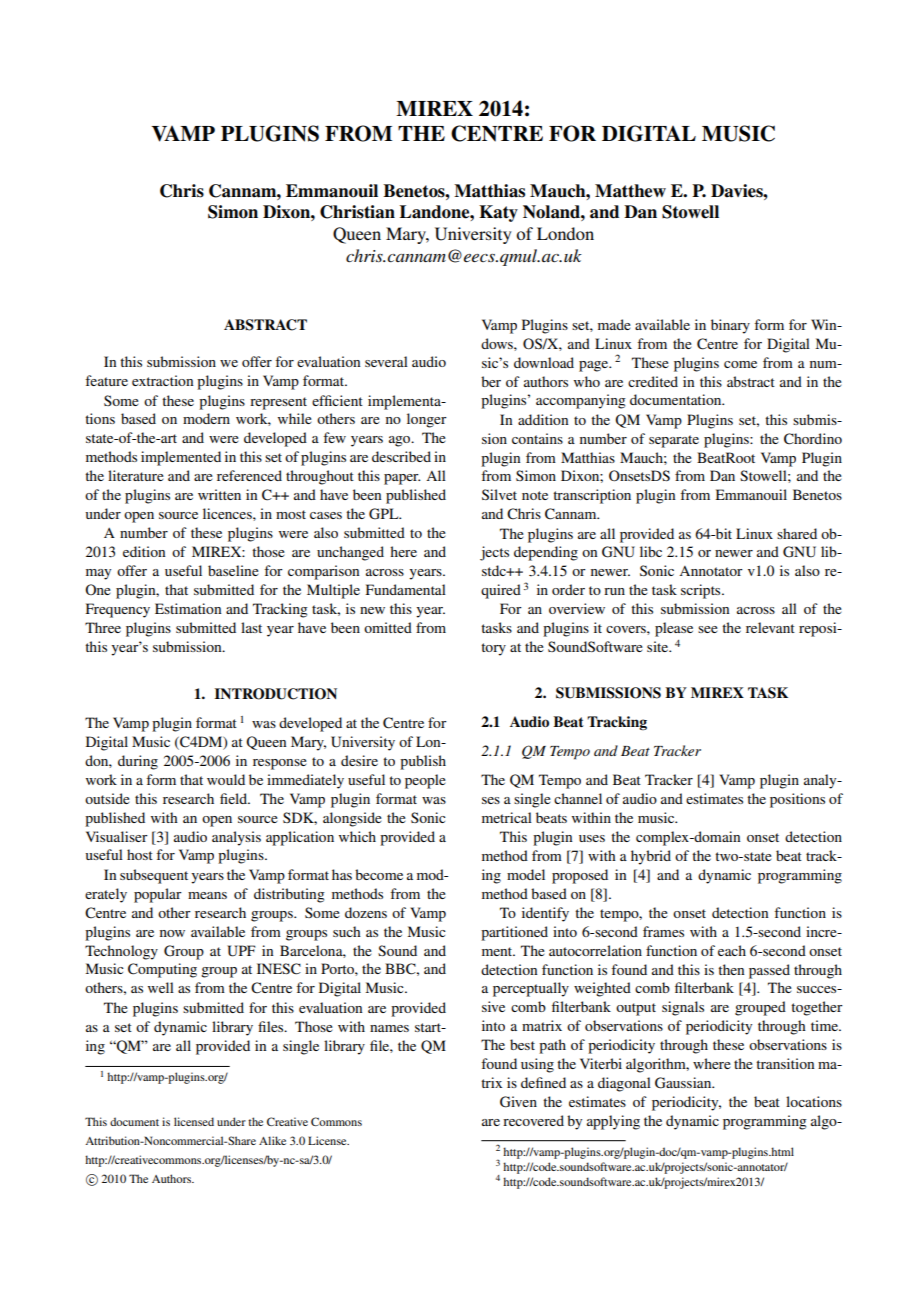 The width and height of the page is (924, 1308). What do you see at coordinates (162, 380) in the page?
I see `extraction` at bounding box center [162, 380].
